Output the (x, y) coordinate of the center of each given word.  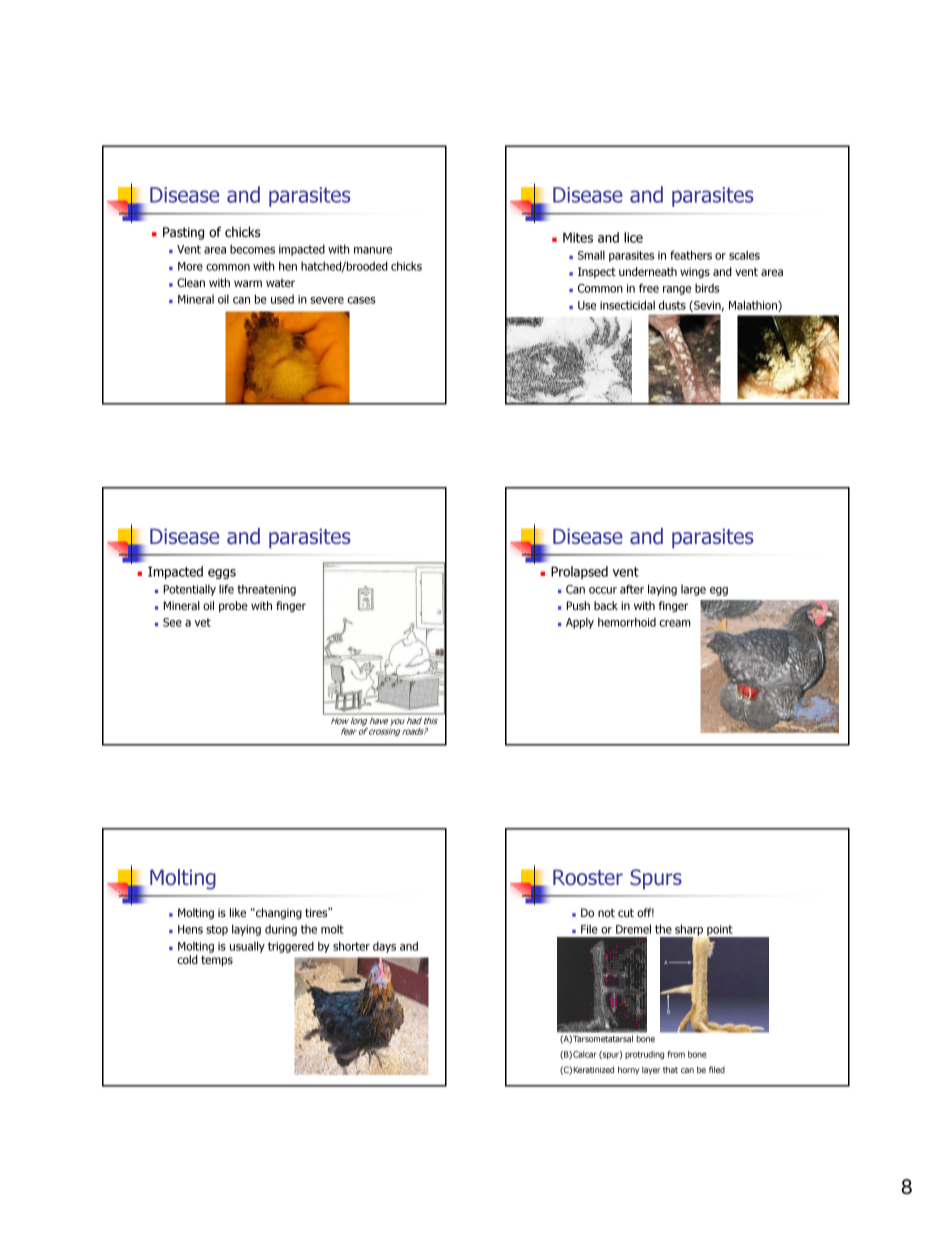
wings (695, 273)
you (397, 724)
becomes (252, 249)
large (693, 590)
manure (373, 250)
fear (349, 731)
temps (217, 961)
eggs (222, 574)
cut (626, 913)
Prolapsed (579, 572)
